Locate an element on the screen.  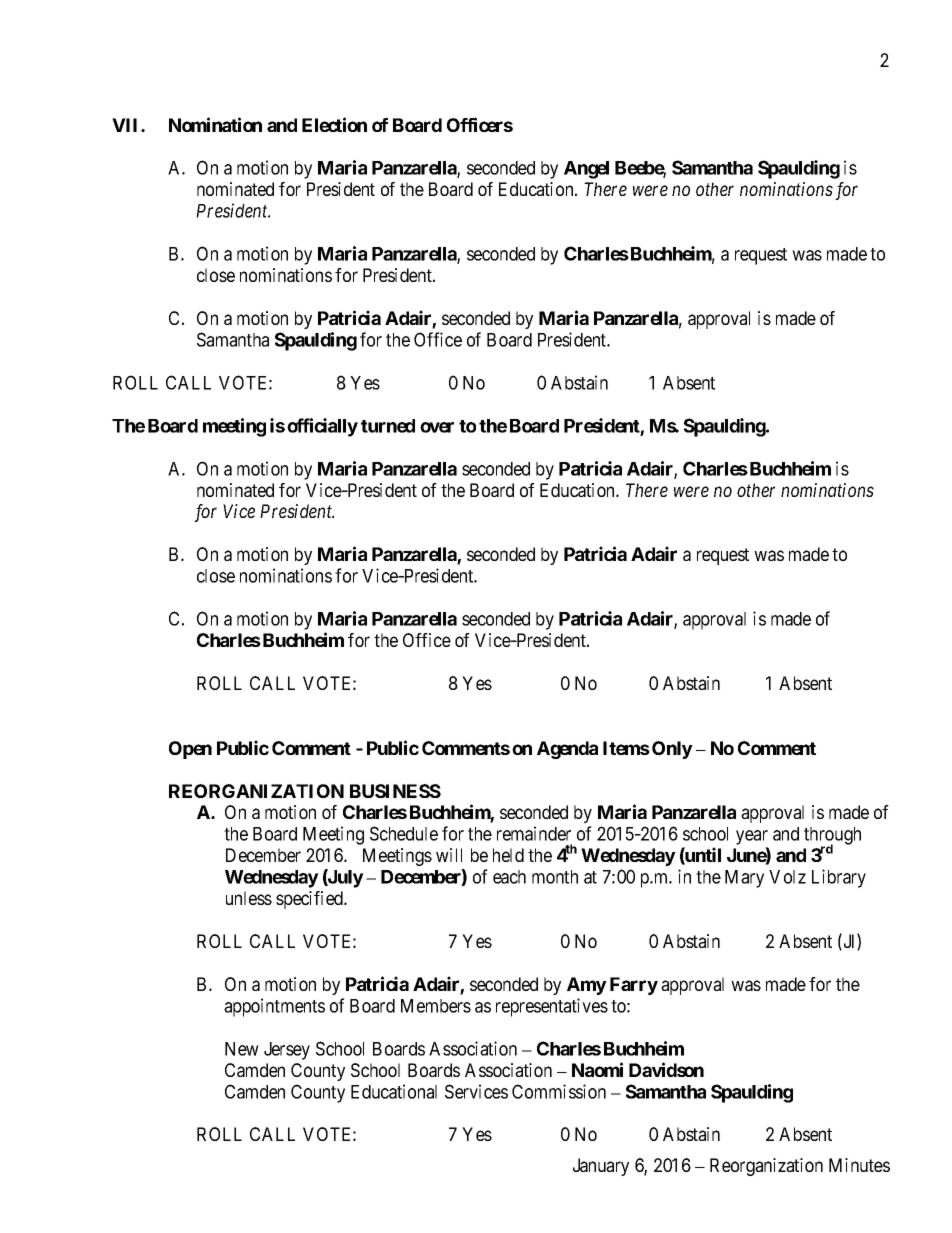
VII is located at coordinates (127, 125).
